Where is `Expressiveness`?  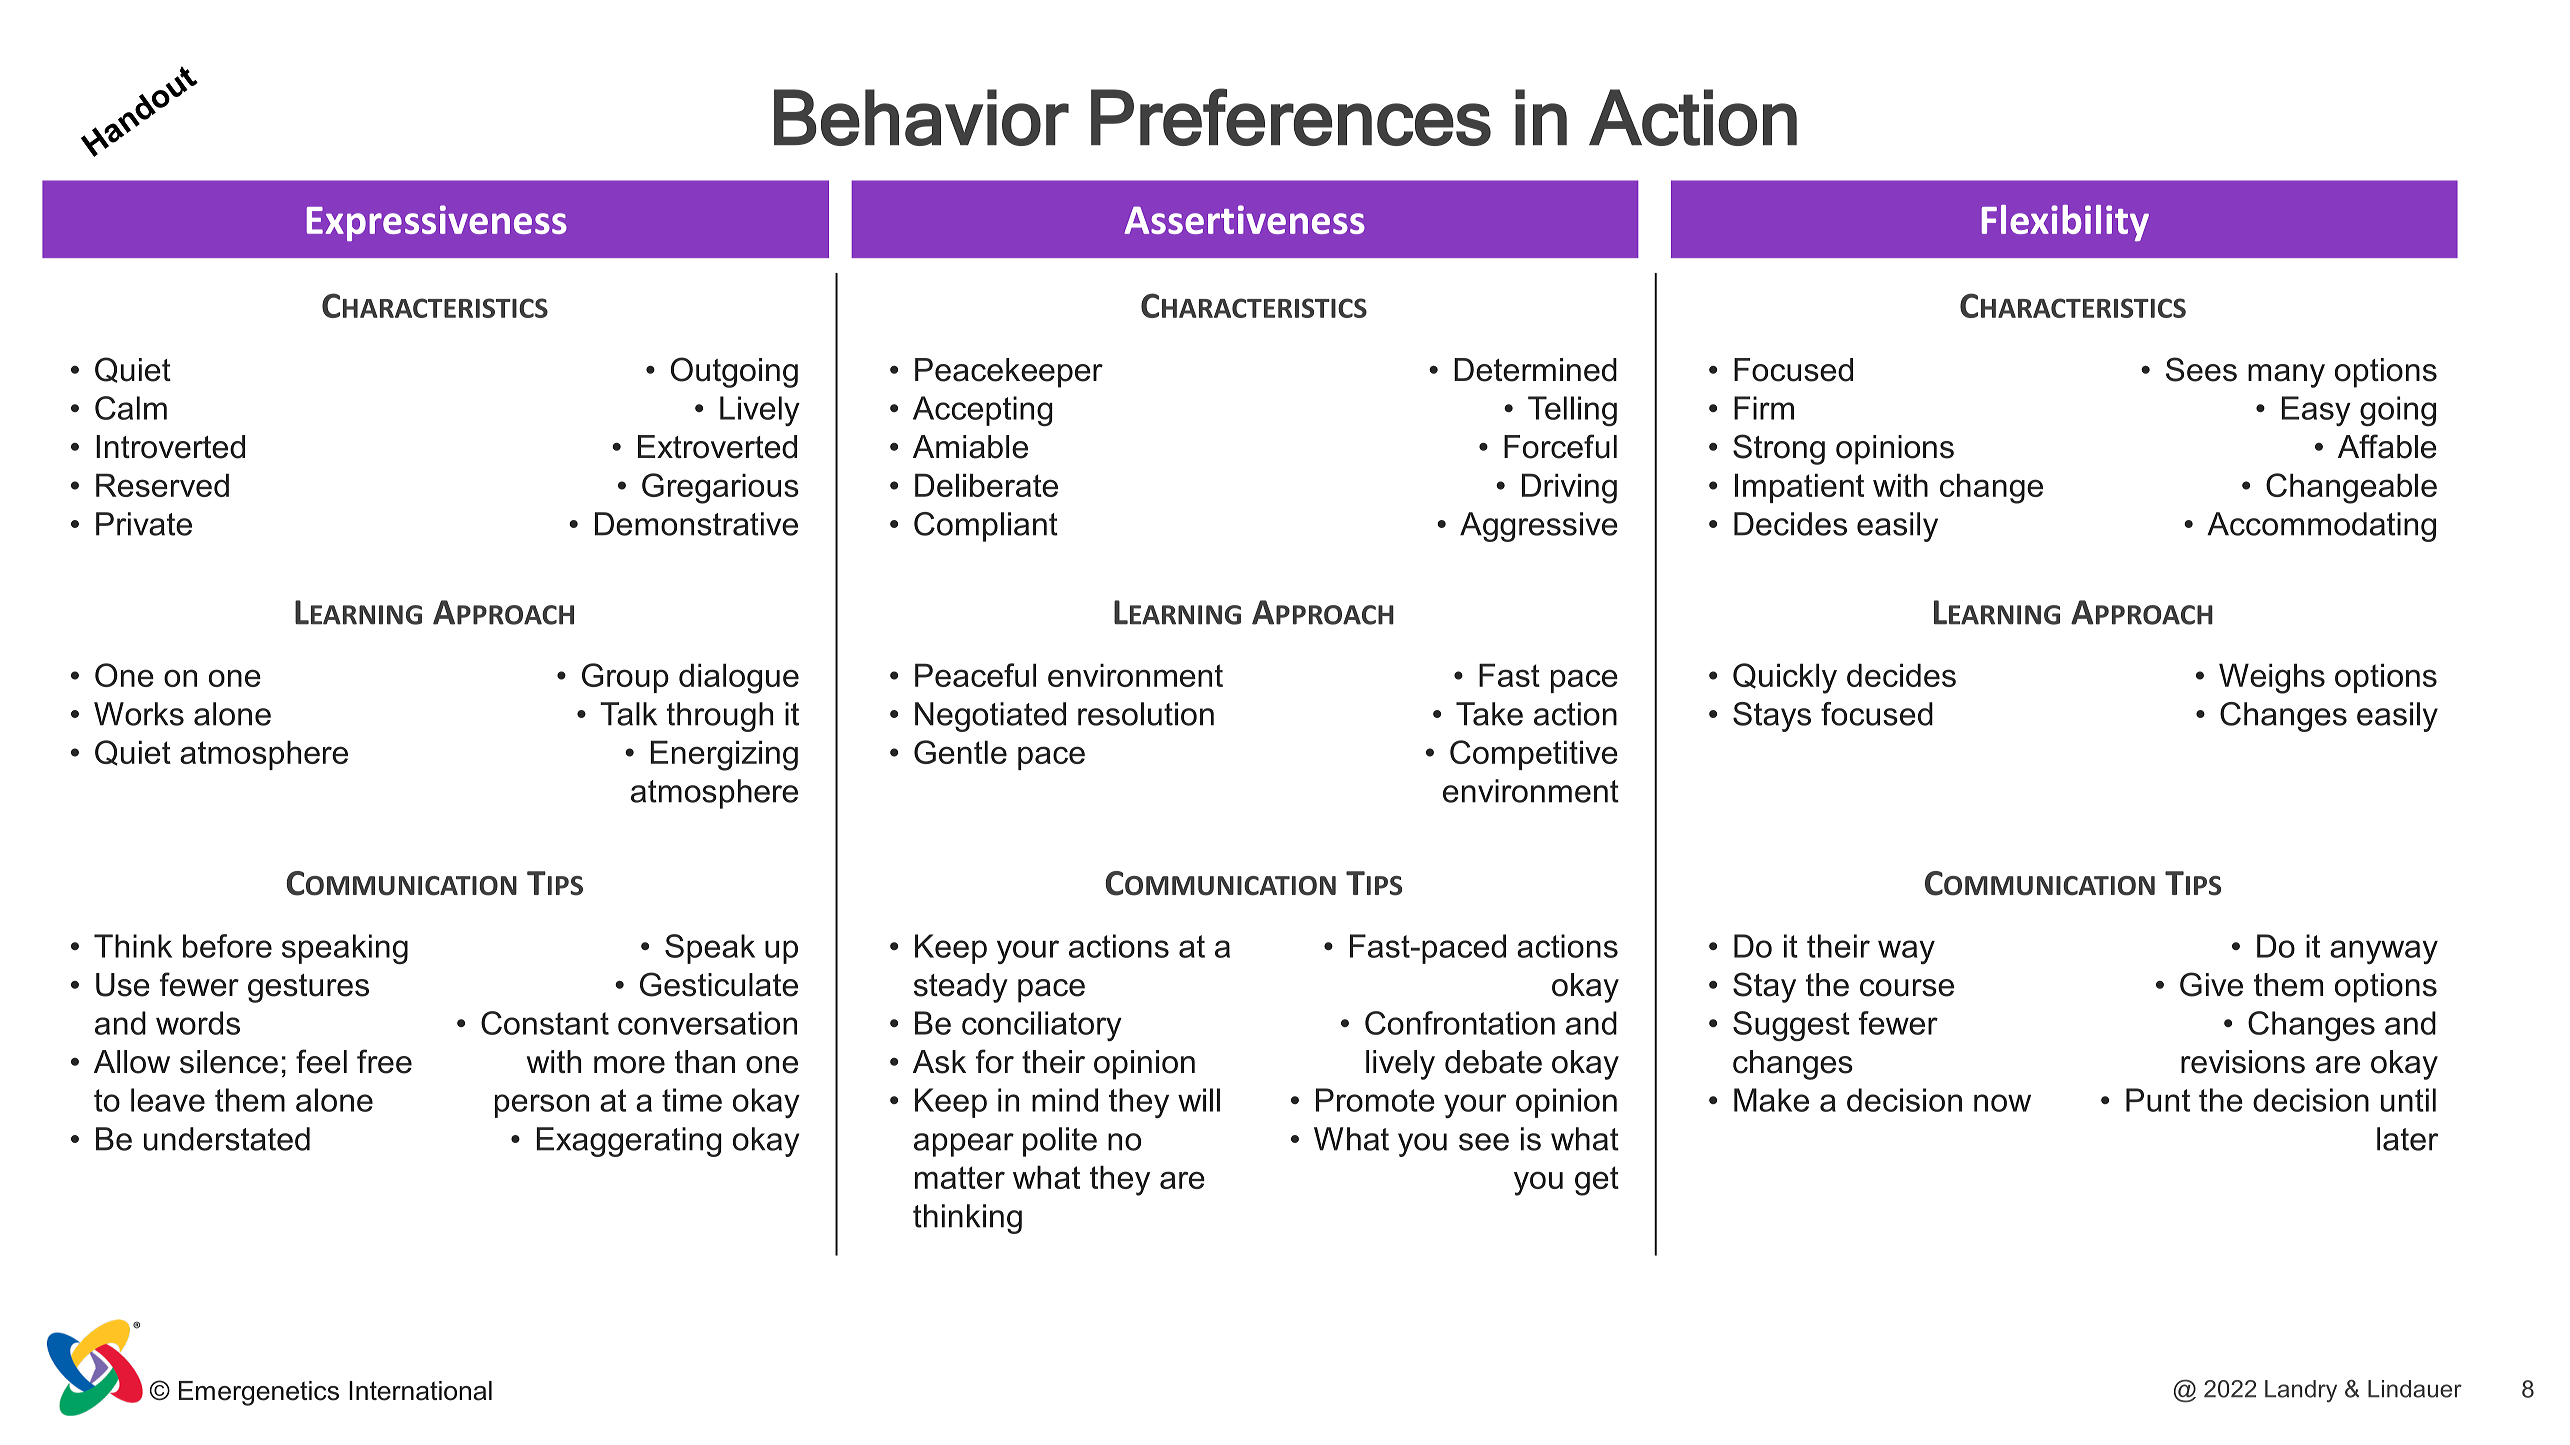 Expressiveness is located at coordinates (437, 223).
